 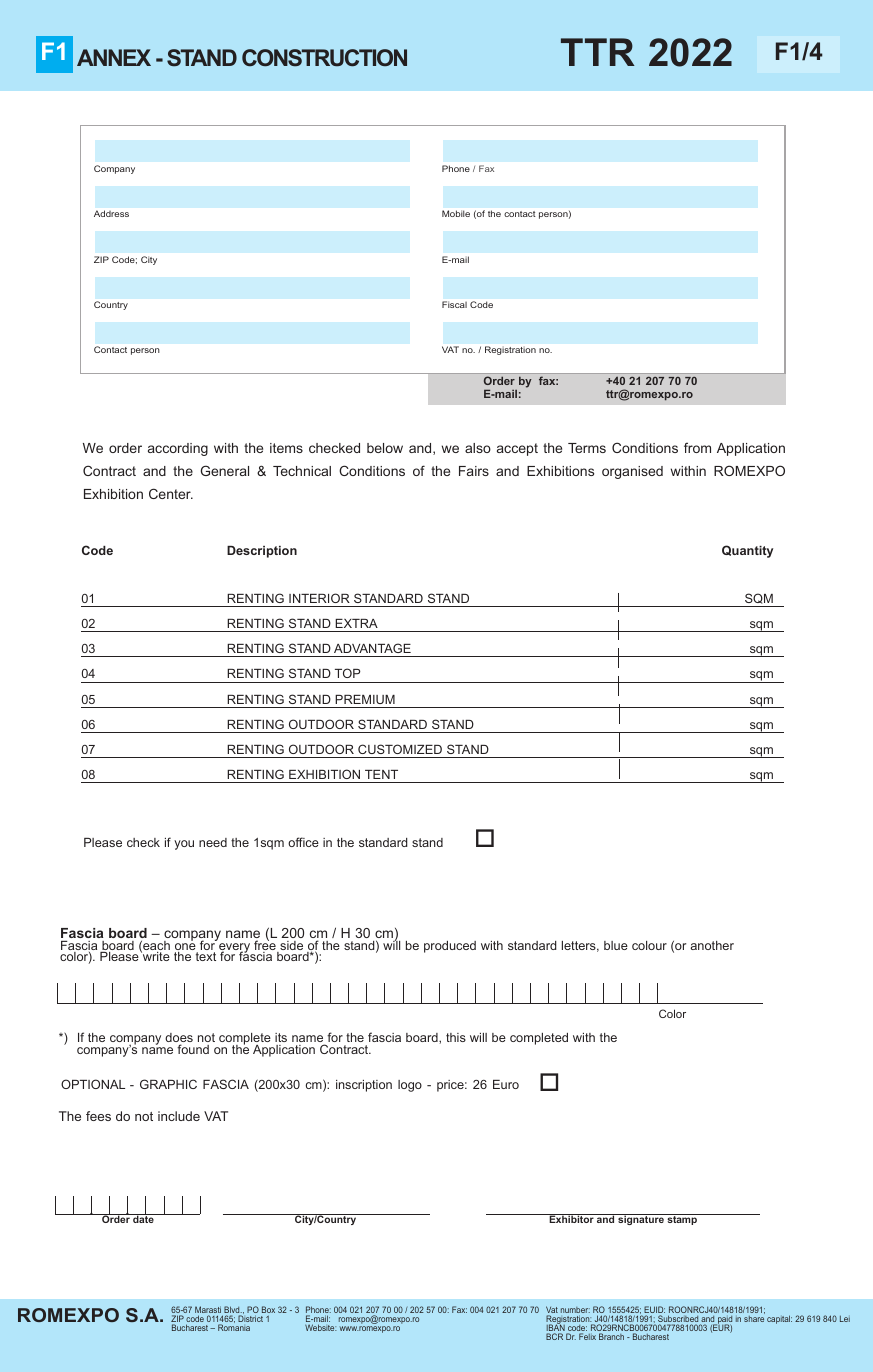 What do you see at coordinates (456, 213) in the page?
I see `Mobile` at bounding box center [456, 213].
